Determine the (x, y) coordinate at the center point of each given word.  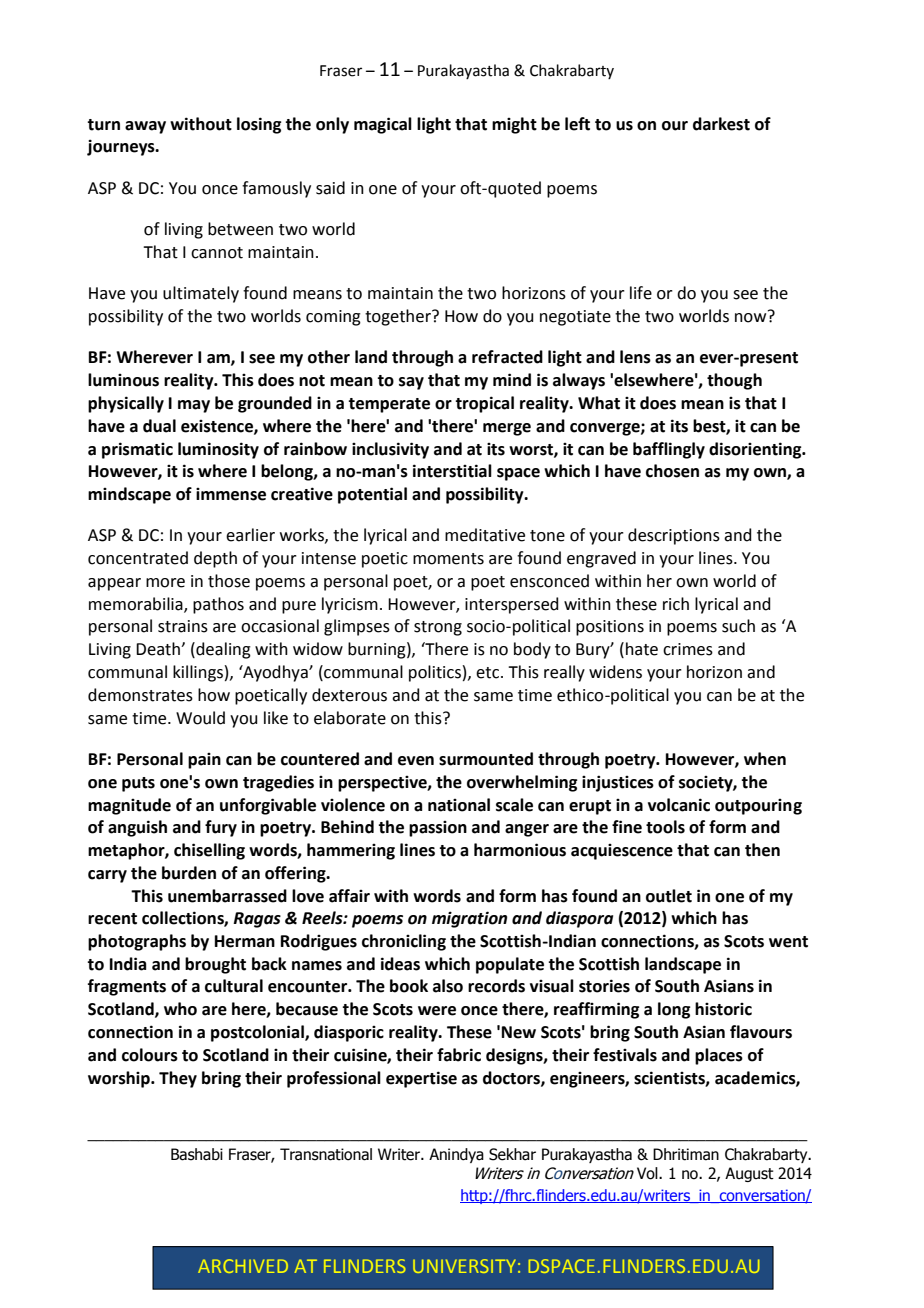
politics (435, 673)
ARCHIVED (243, 1266)
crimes (688, 649)
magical (383, 125)
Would (200, 718)
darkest (721, 124)
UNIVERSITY (464, 1266)
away (145, 127)
